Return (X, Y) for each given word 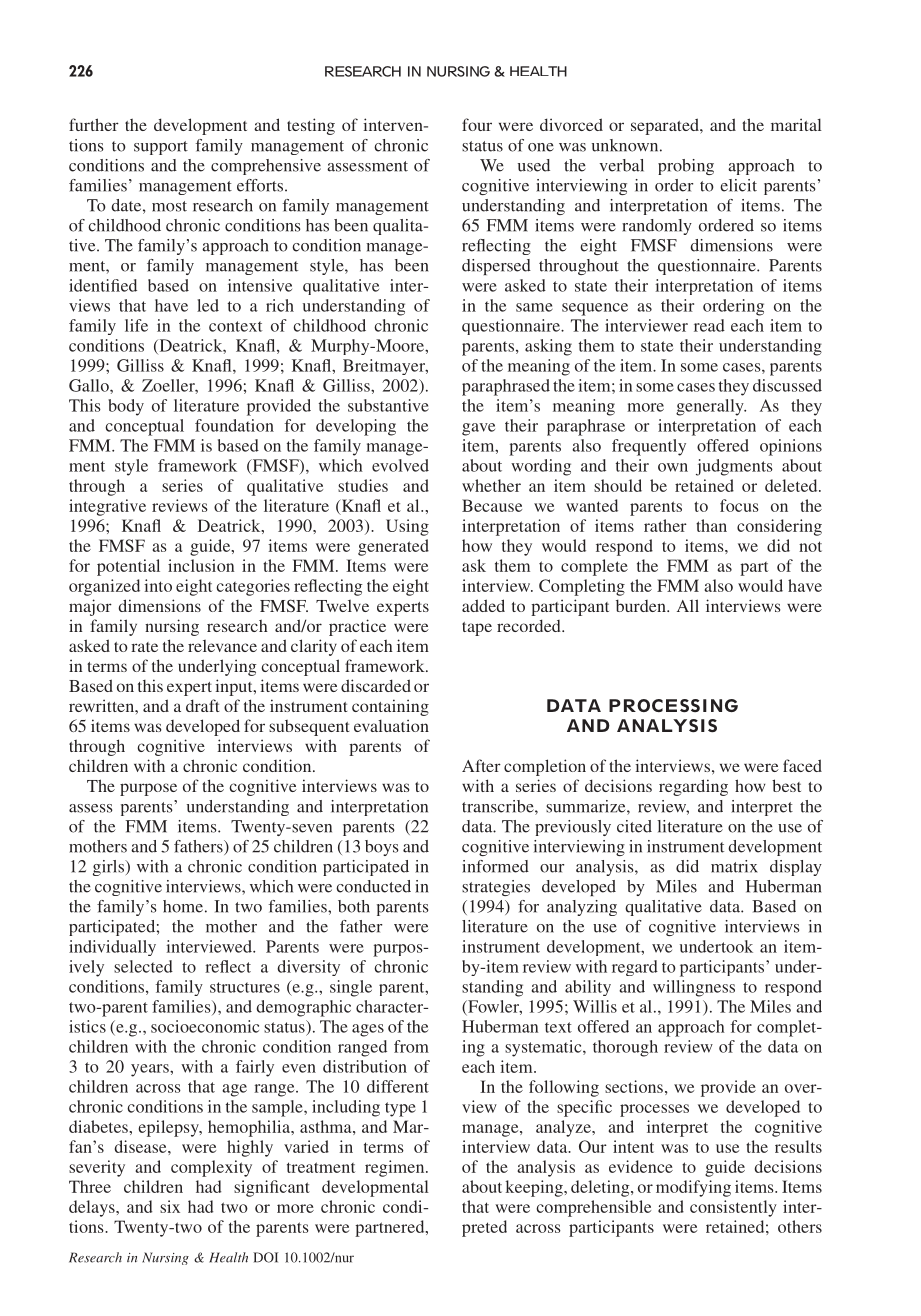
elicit (738, 185)
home (183, 906)
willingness (694, 988)
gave (478, 429)
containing (390, 707)
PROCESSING (673, 705)
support (161, 148)
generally (711, 407)
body (126, 407)
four (477, 124)
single (351, 988)
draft (202, 705)
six (170, 1206)
